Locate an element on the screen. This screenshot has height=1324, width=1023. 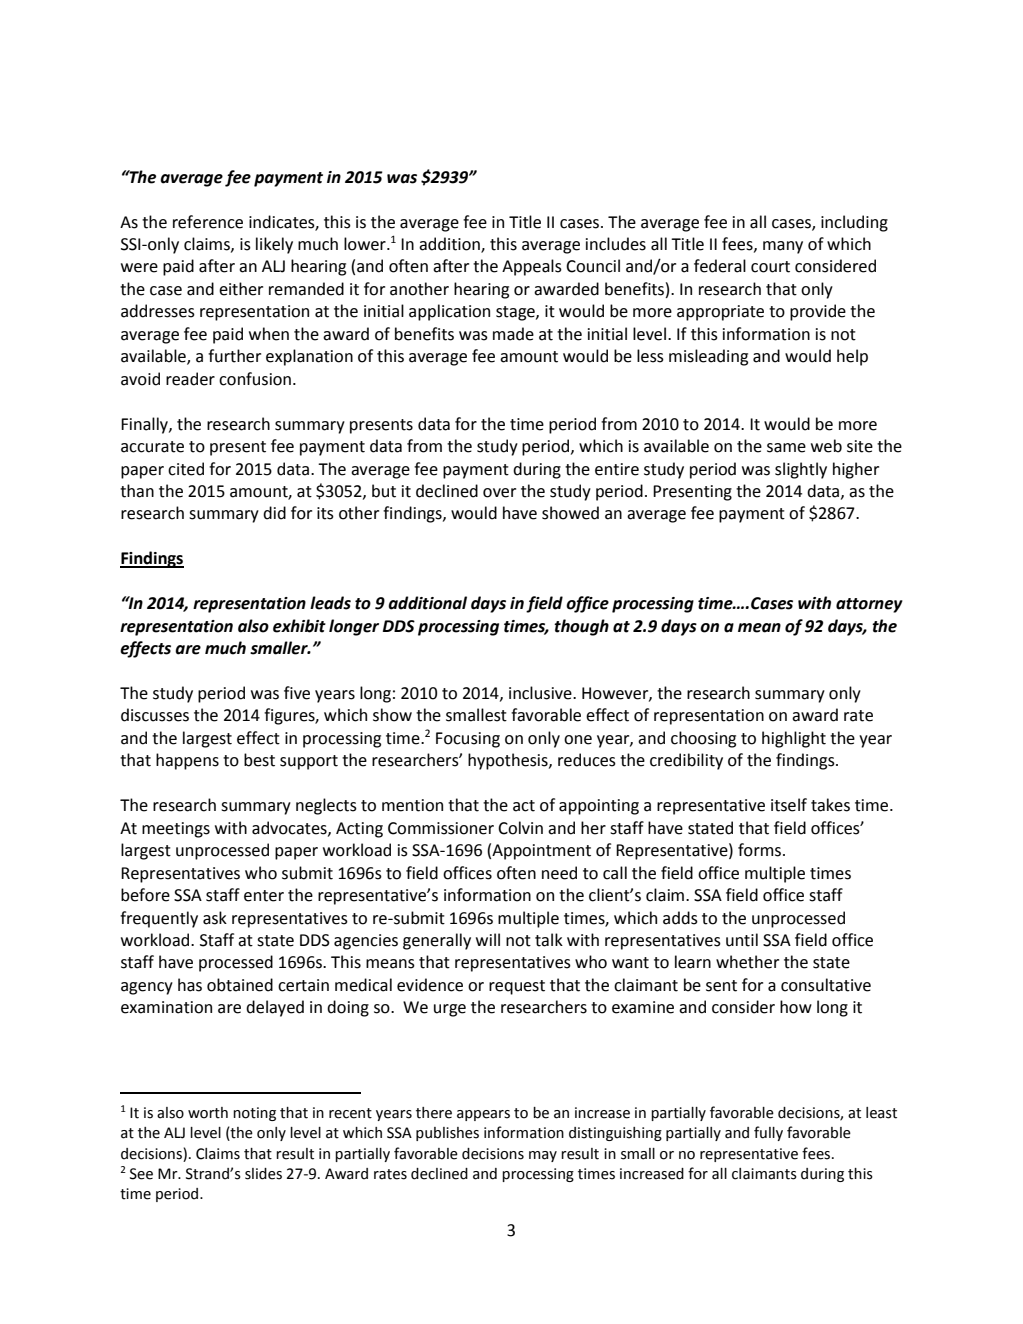
until is located at coordinates (742, 940).
